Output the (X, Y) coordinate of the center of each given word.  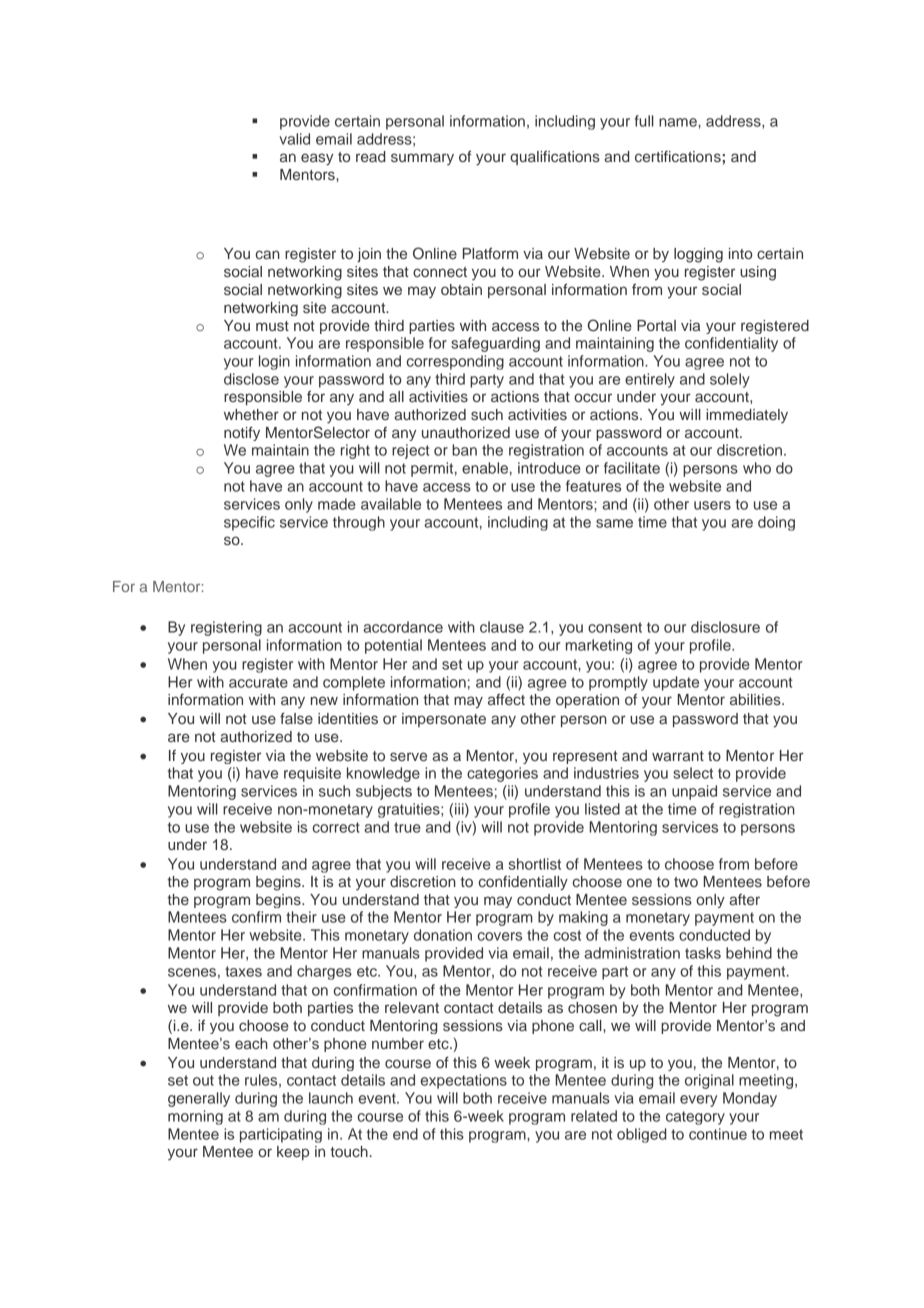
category (695, 1118)
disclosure (725, 627)
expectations (464, 1081)
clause (502, 627)
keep (293, 1153)
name (679, 122)
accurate (258, 682)
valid (294, 139)
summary (422, 159)
